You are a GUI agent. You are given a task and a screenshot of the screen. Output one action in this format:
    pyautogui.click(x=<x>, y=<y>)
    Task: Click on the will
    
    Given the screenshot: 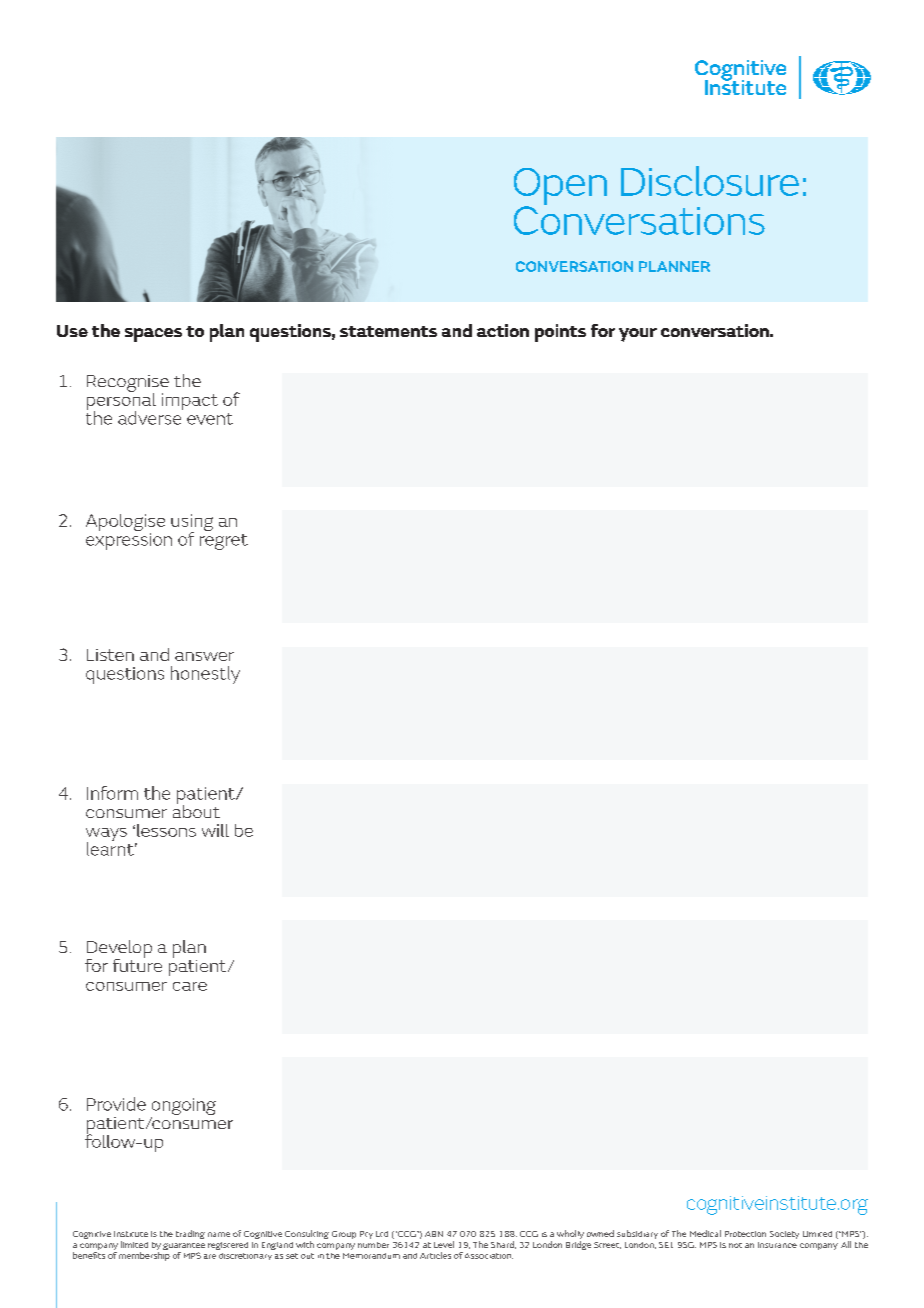 What is the action you would take?
    pyautogui.click(x=215, y=830)
